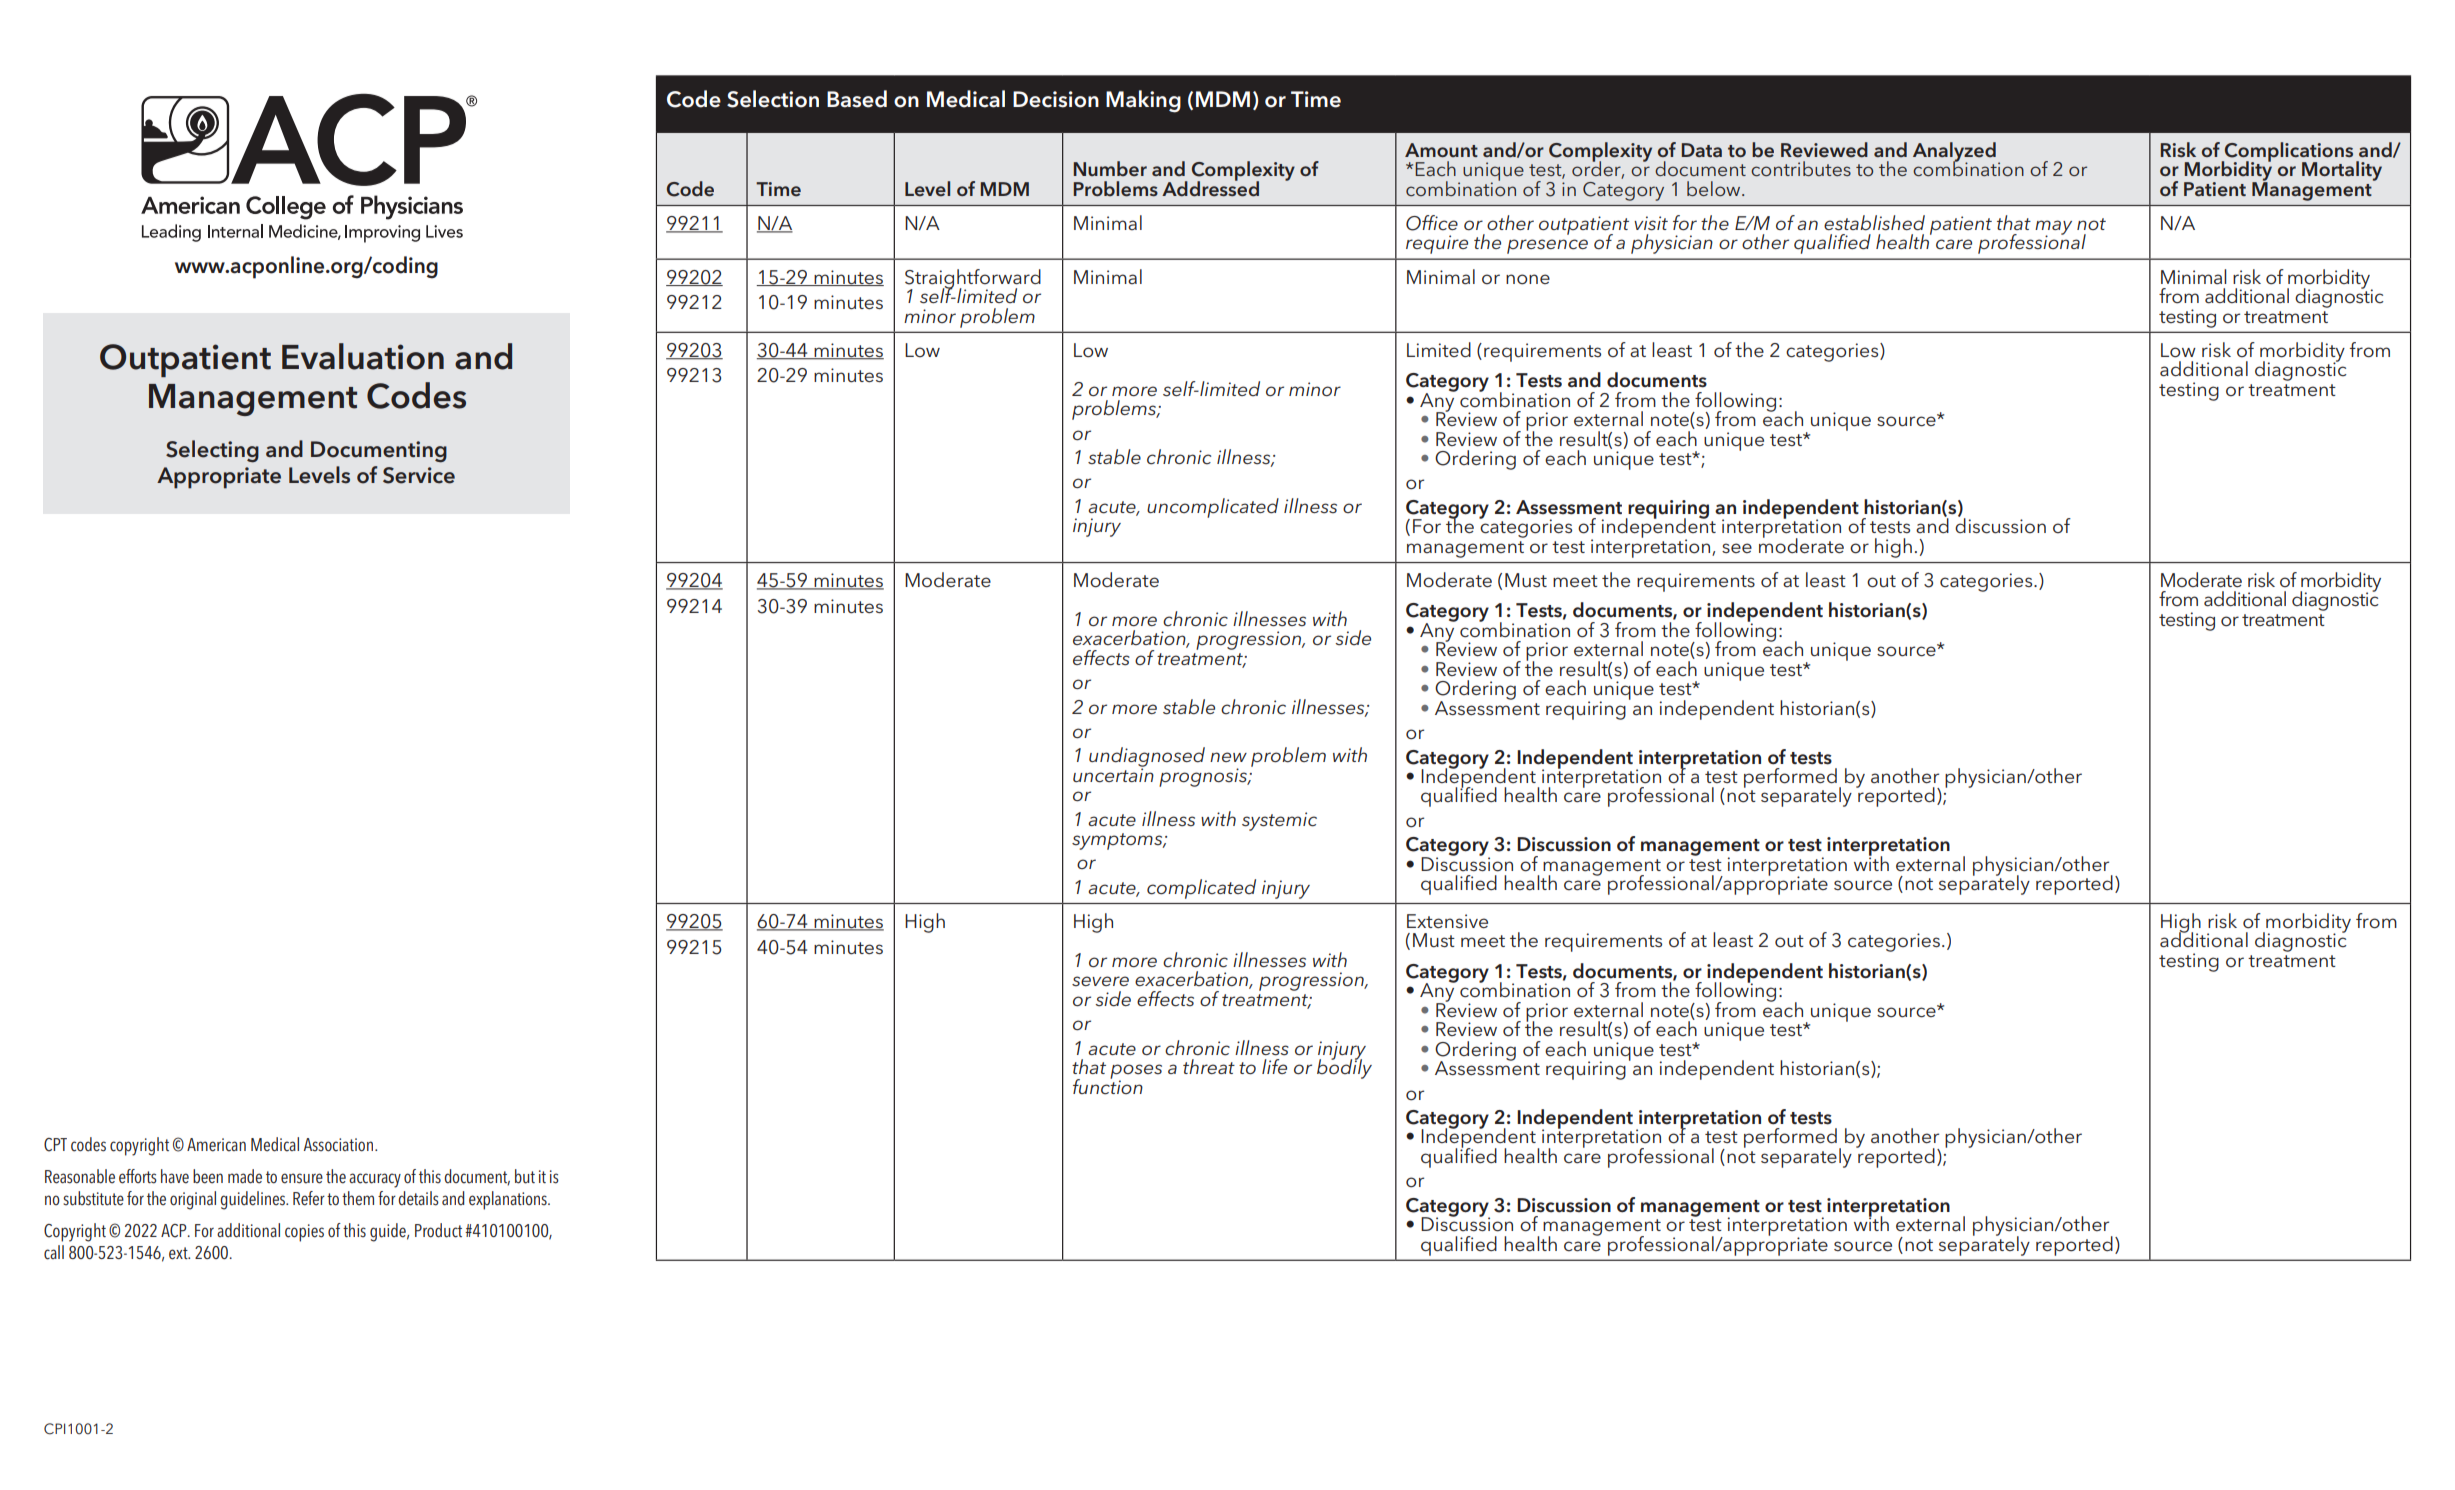 The width and height of the screenshot is (2455, 1490). Describe the element at coordinates (773, 99) in the screenshot. I see `Selection` at that location.
